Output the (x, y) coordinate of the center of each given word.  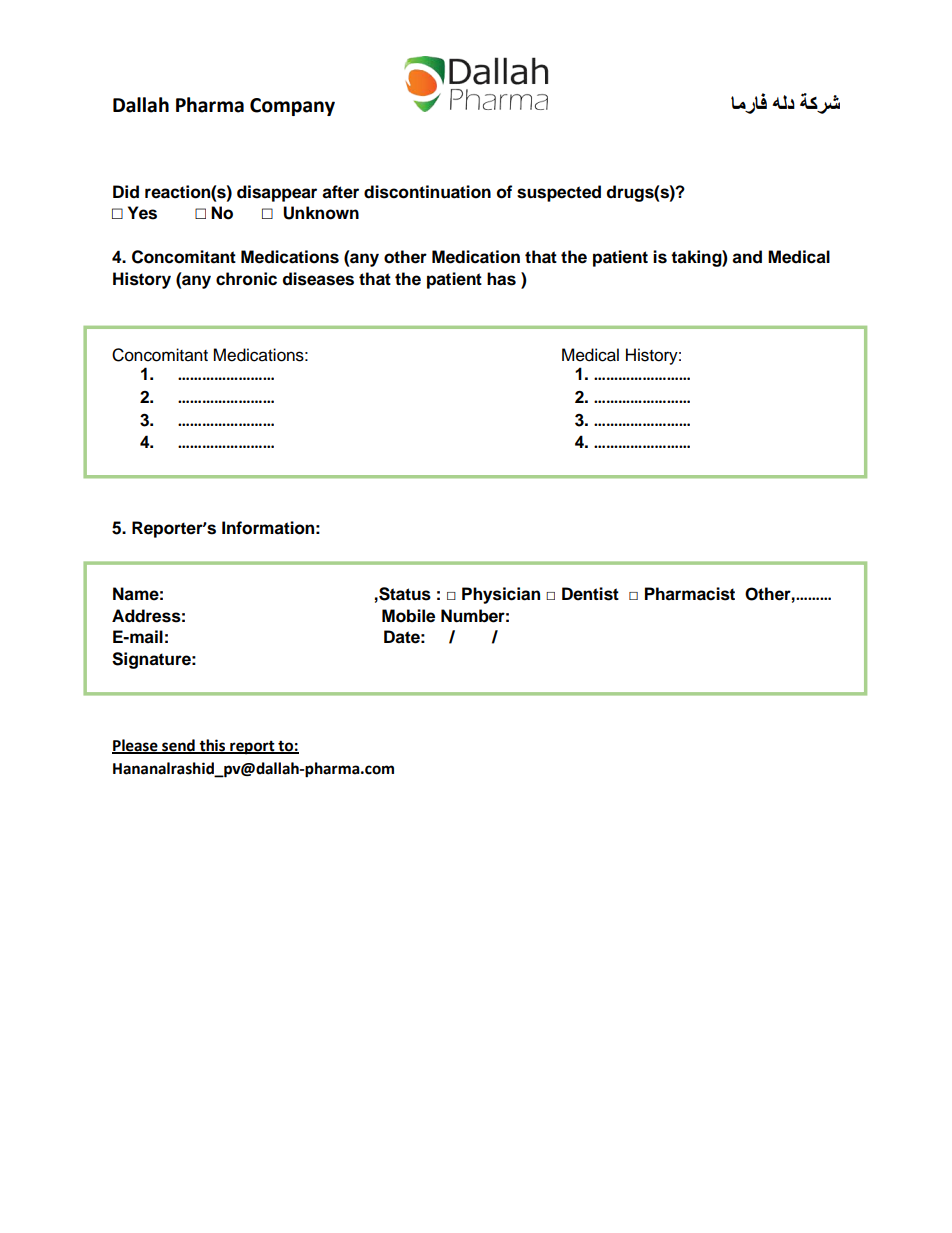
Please (136, 746)
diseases (318, 279)
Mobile (408, 616)
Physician (501, 595)
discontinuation (427, 192)
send (178, 746)
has (501, 279)
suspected (559, 193)
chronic (246, 279)
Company (292, 107)
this (212, 746)
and (747, 257)
